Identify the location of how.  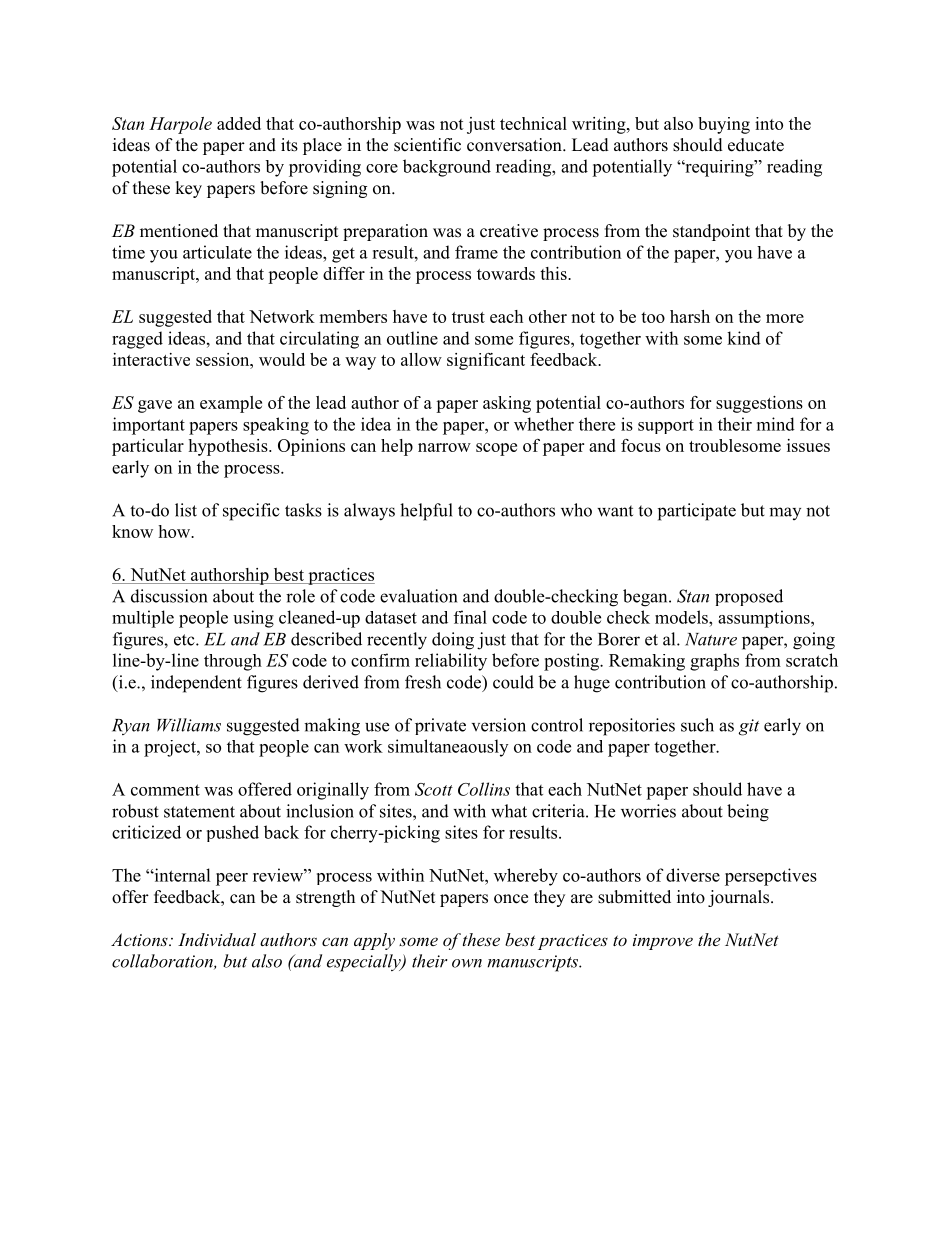
(175, 531).
